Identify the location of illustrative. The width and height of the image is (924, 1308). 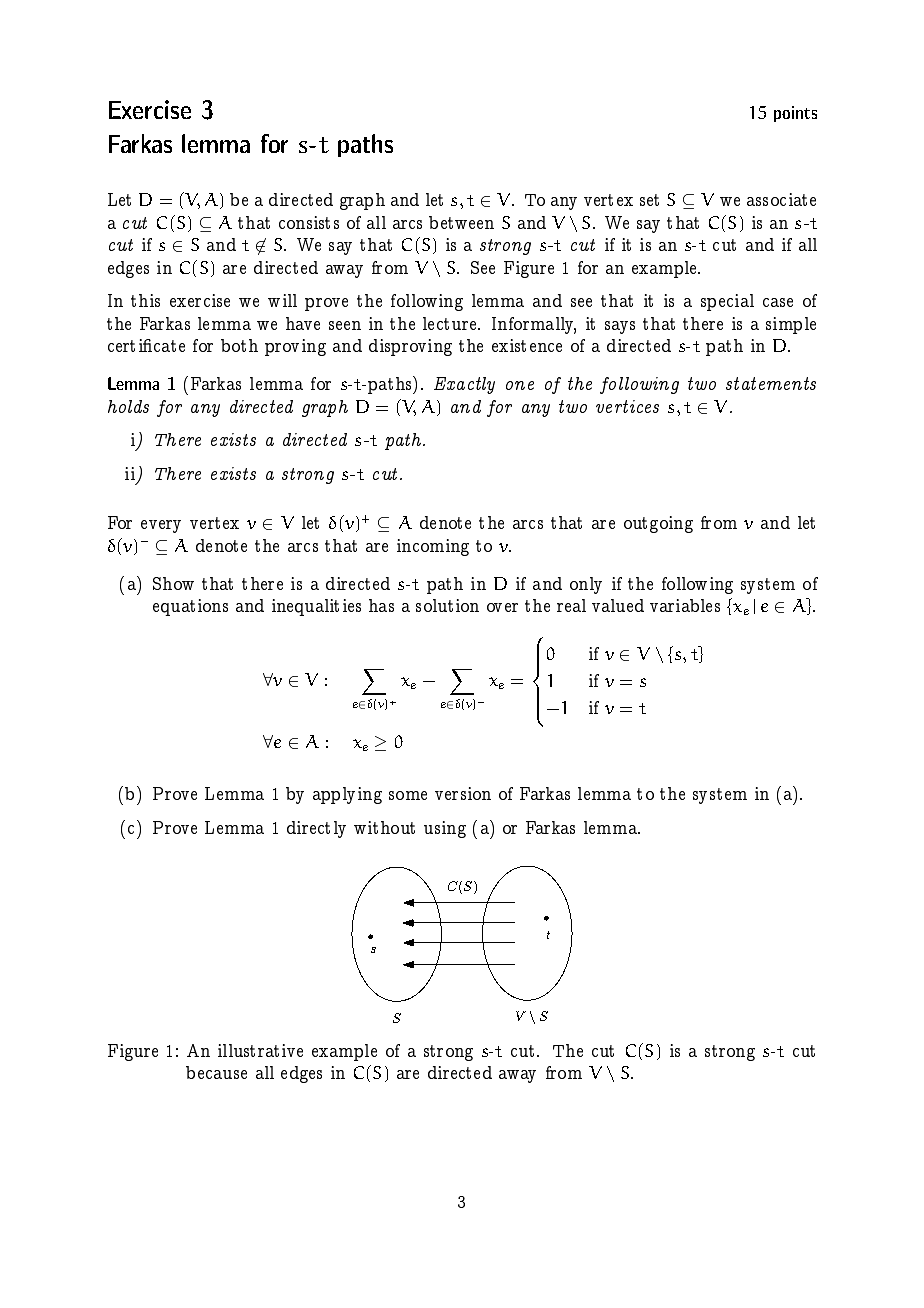
(260, 1050).
